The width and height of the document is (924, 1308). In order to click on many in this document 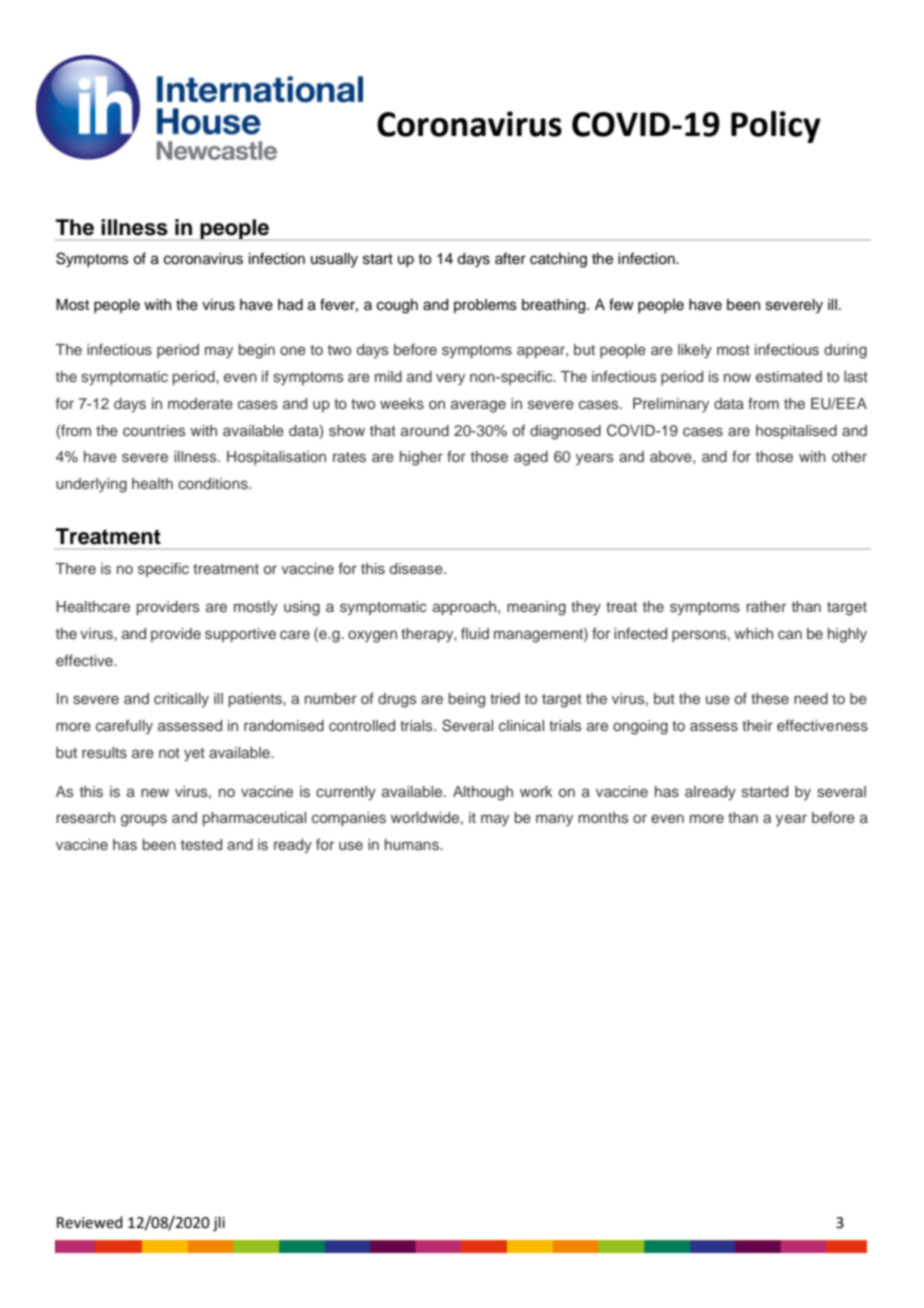, I will do `click(554, 820)`.
